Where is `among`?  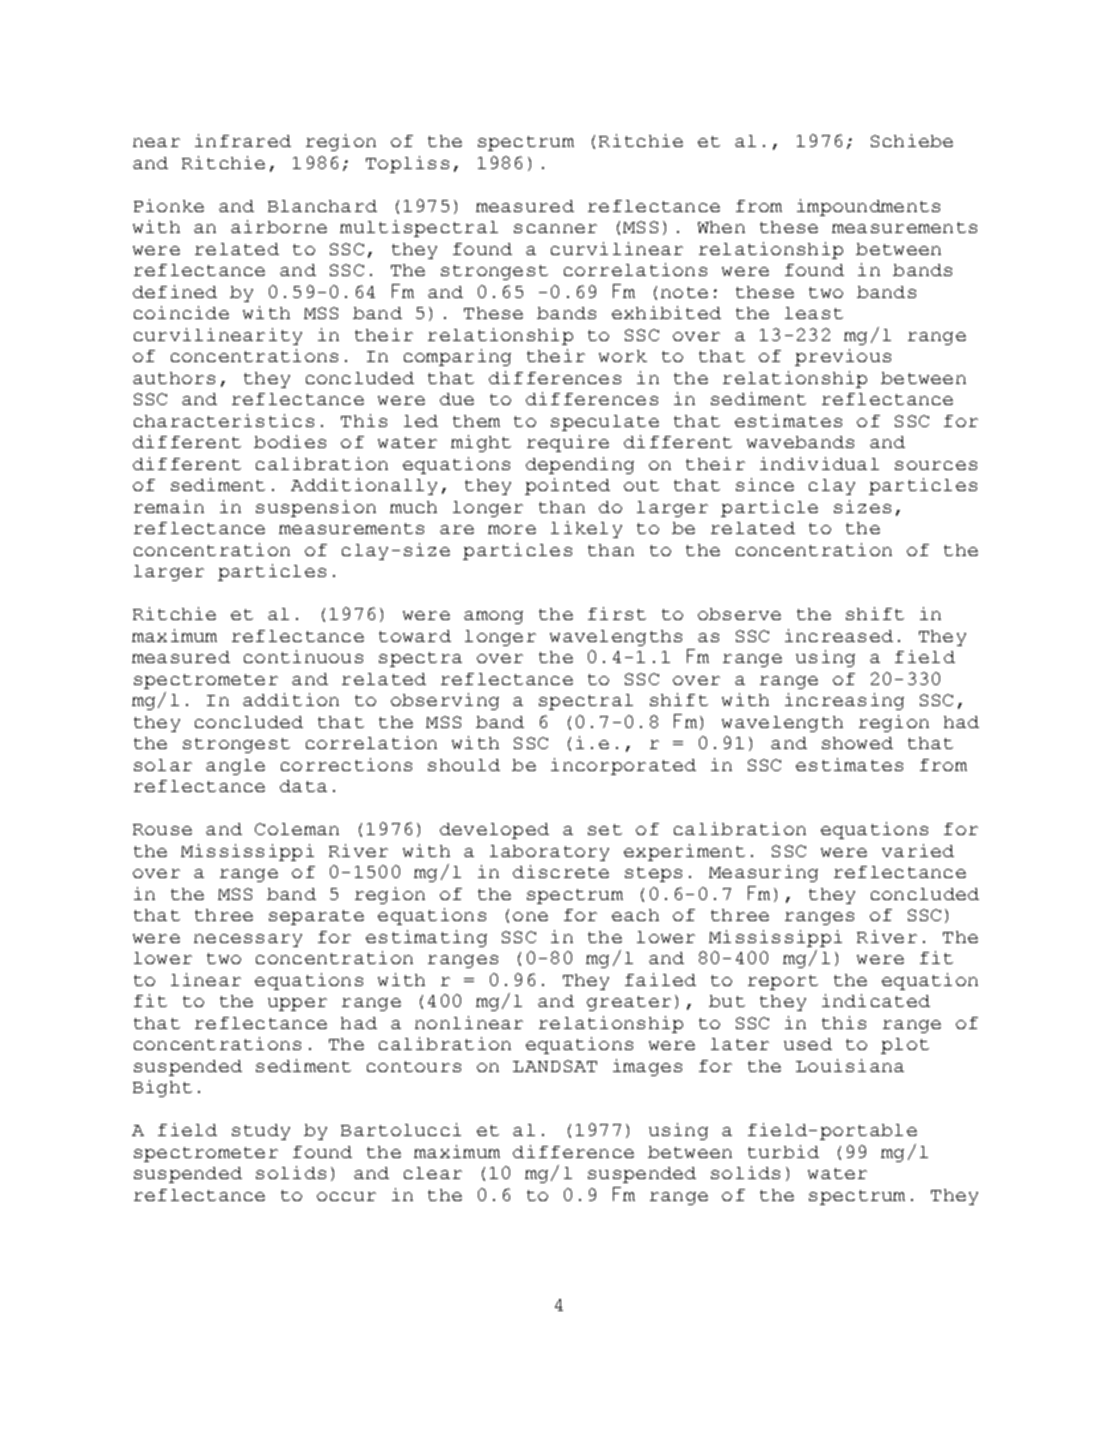 among is located at coordinates (493, 617).
